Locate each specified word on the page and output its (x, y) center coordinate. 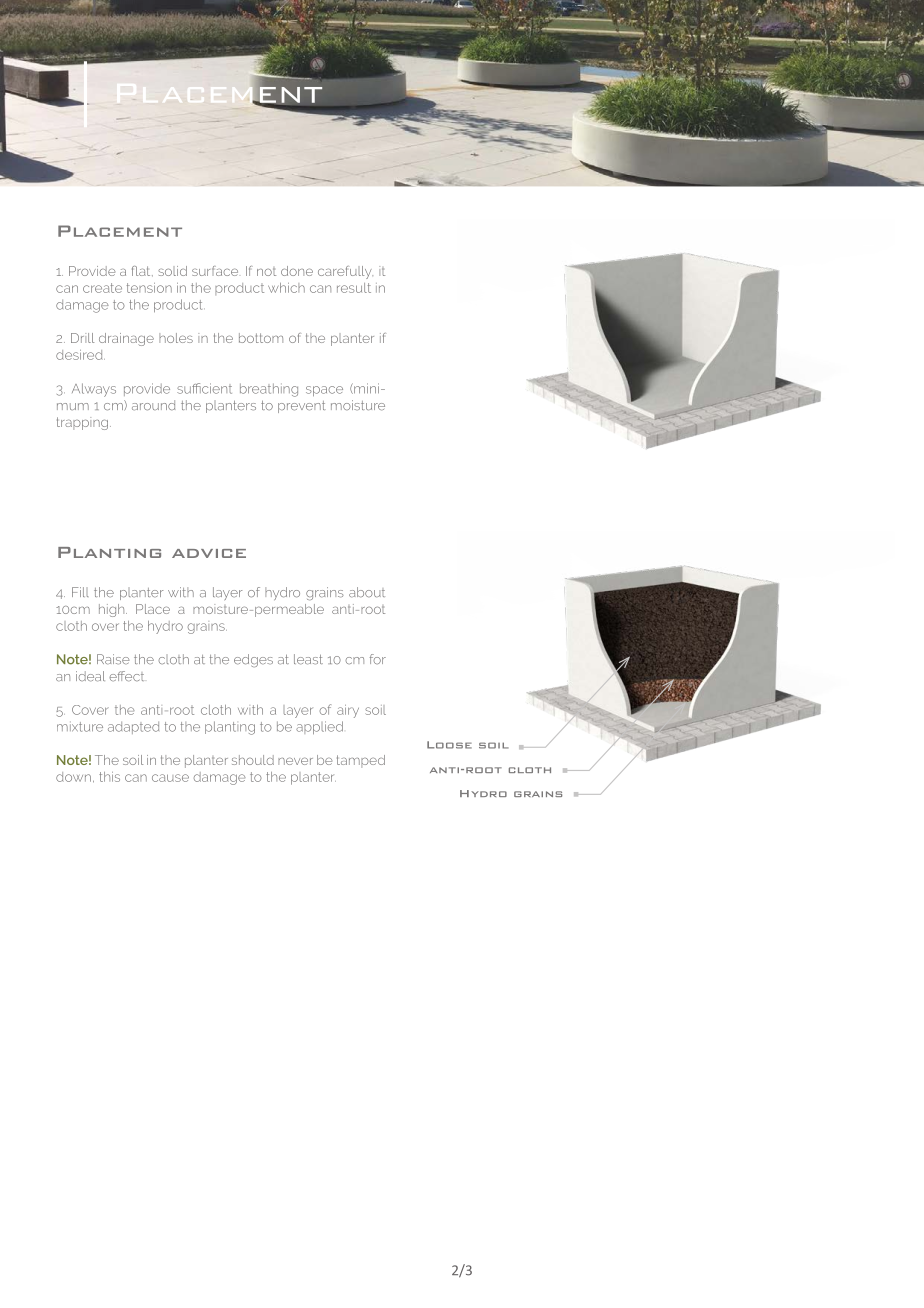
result (354, 288)
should (253, 760)
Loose (449, 745)
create (102, 288)
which (286, 288)
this (109, 777)
